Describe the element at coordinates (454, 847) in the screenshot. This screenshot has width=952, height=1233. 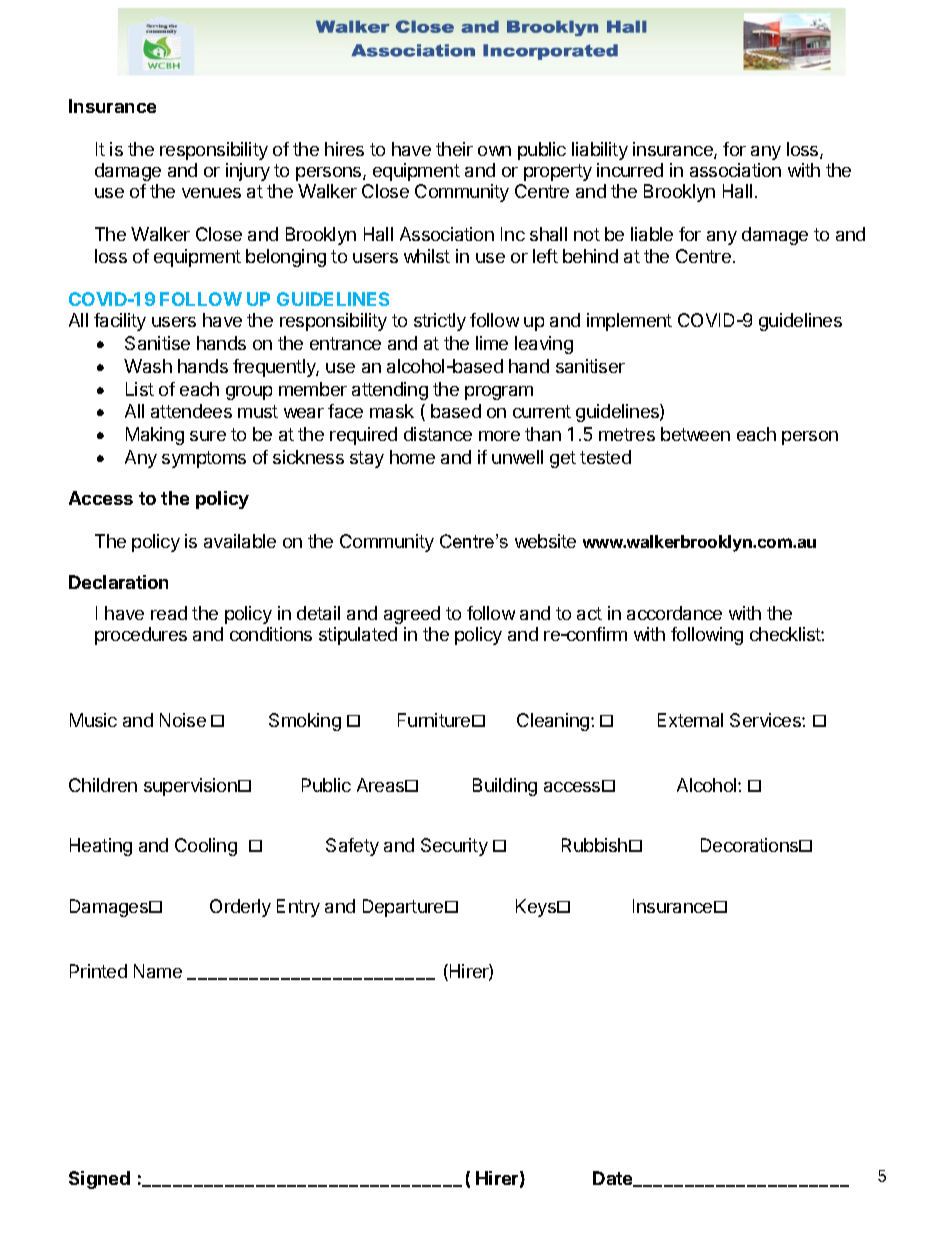
I see `Security` at that location.
